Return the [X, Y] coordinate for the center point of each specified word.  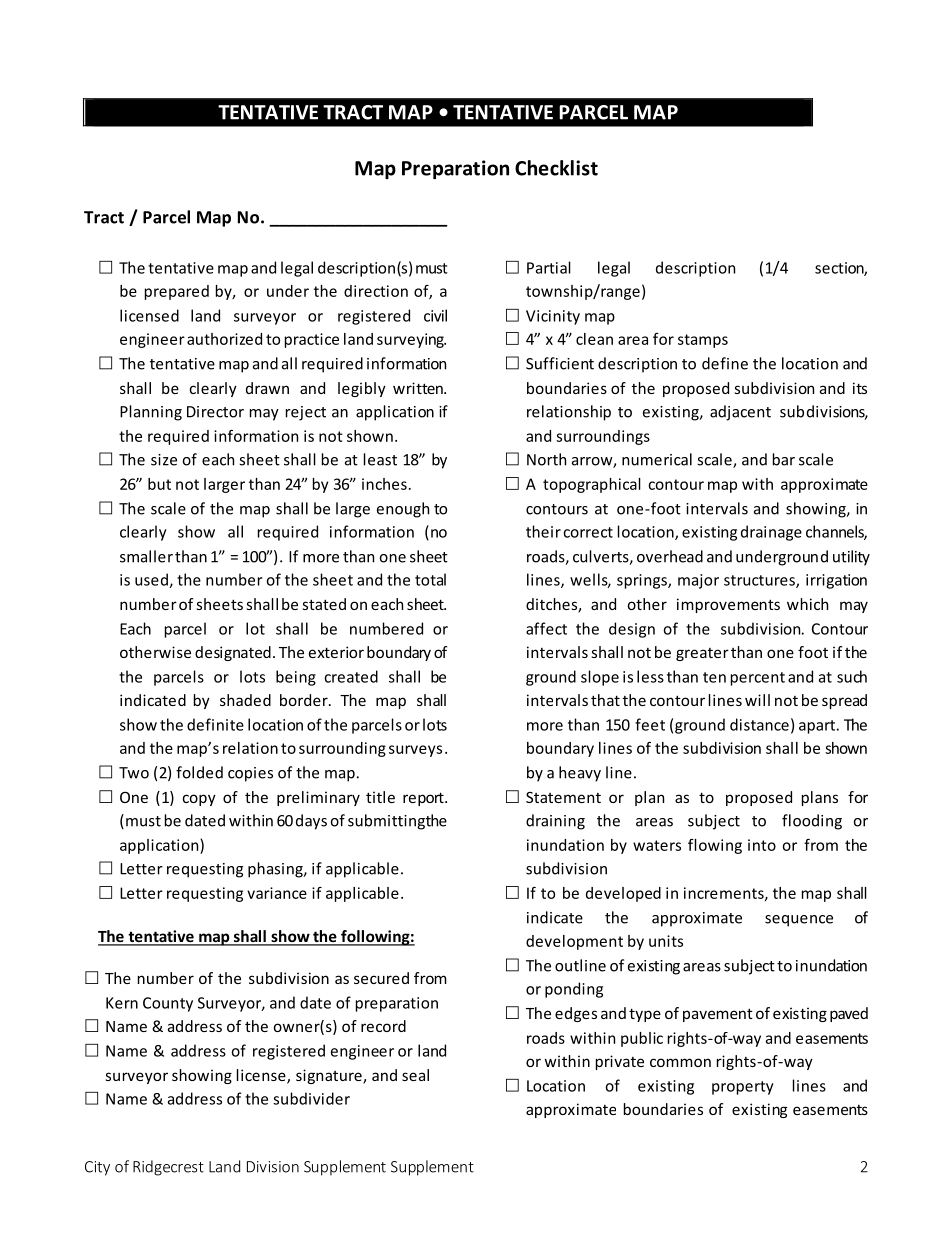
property [743, 1088]
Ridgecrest [168, 1168]
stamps [703, 341]
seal [415, 1075]
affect [546, 628]
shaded [245, 700]
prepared [177, 292]
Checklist [556, 168]
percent [758, 679]
